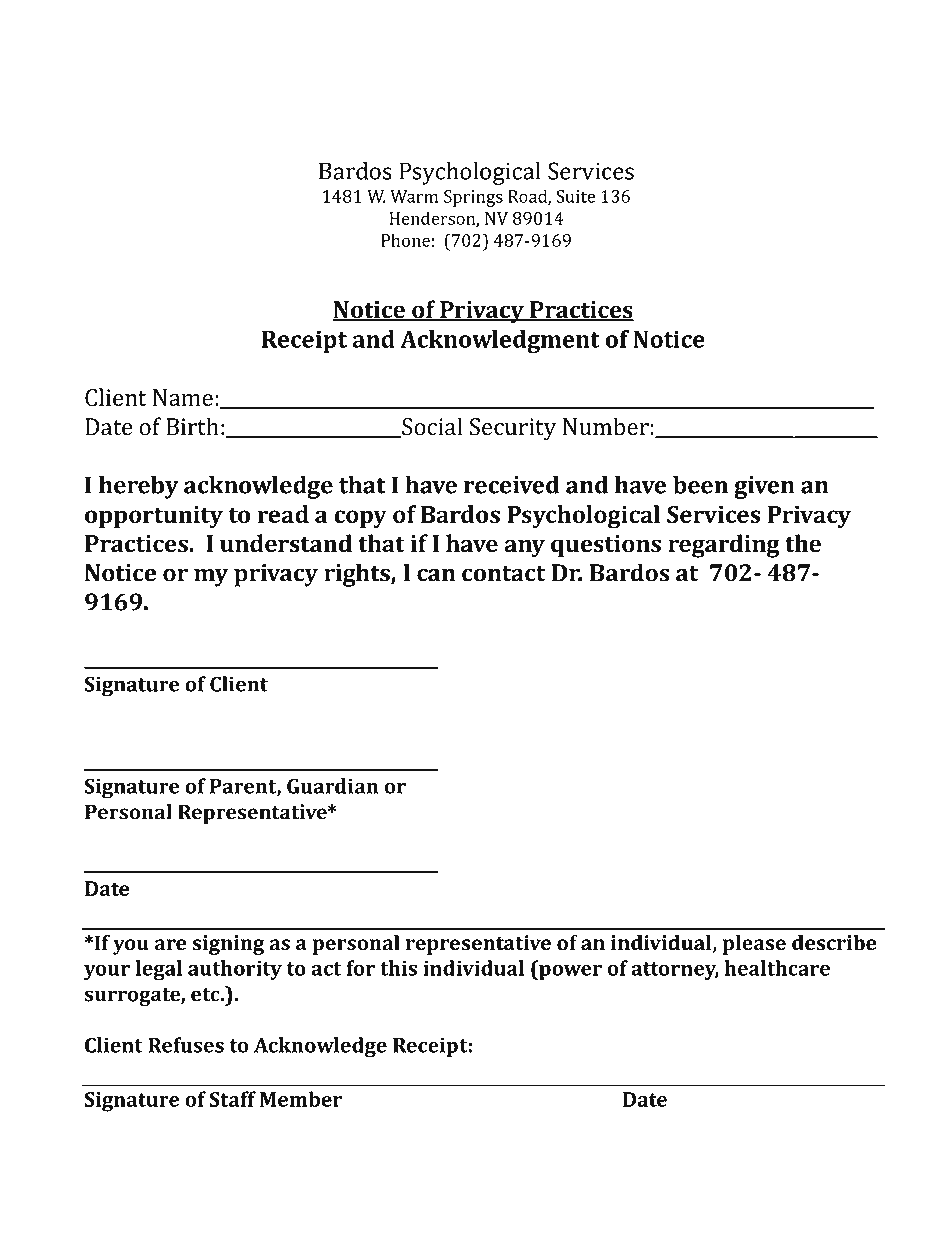 Image resolution: width=952 pixels, height=1233 pixels. What do you see at coordinates (301, 1099) in the image?
I see `Member` at bounding box center [301, 1099].
